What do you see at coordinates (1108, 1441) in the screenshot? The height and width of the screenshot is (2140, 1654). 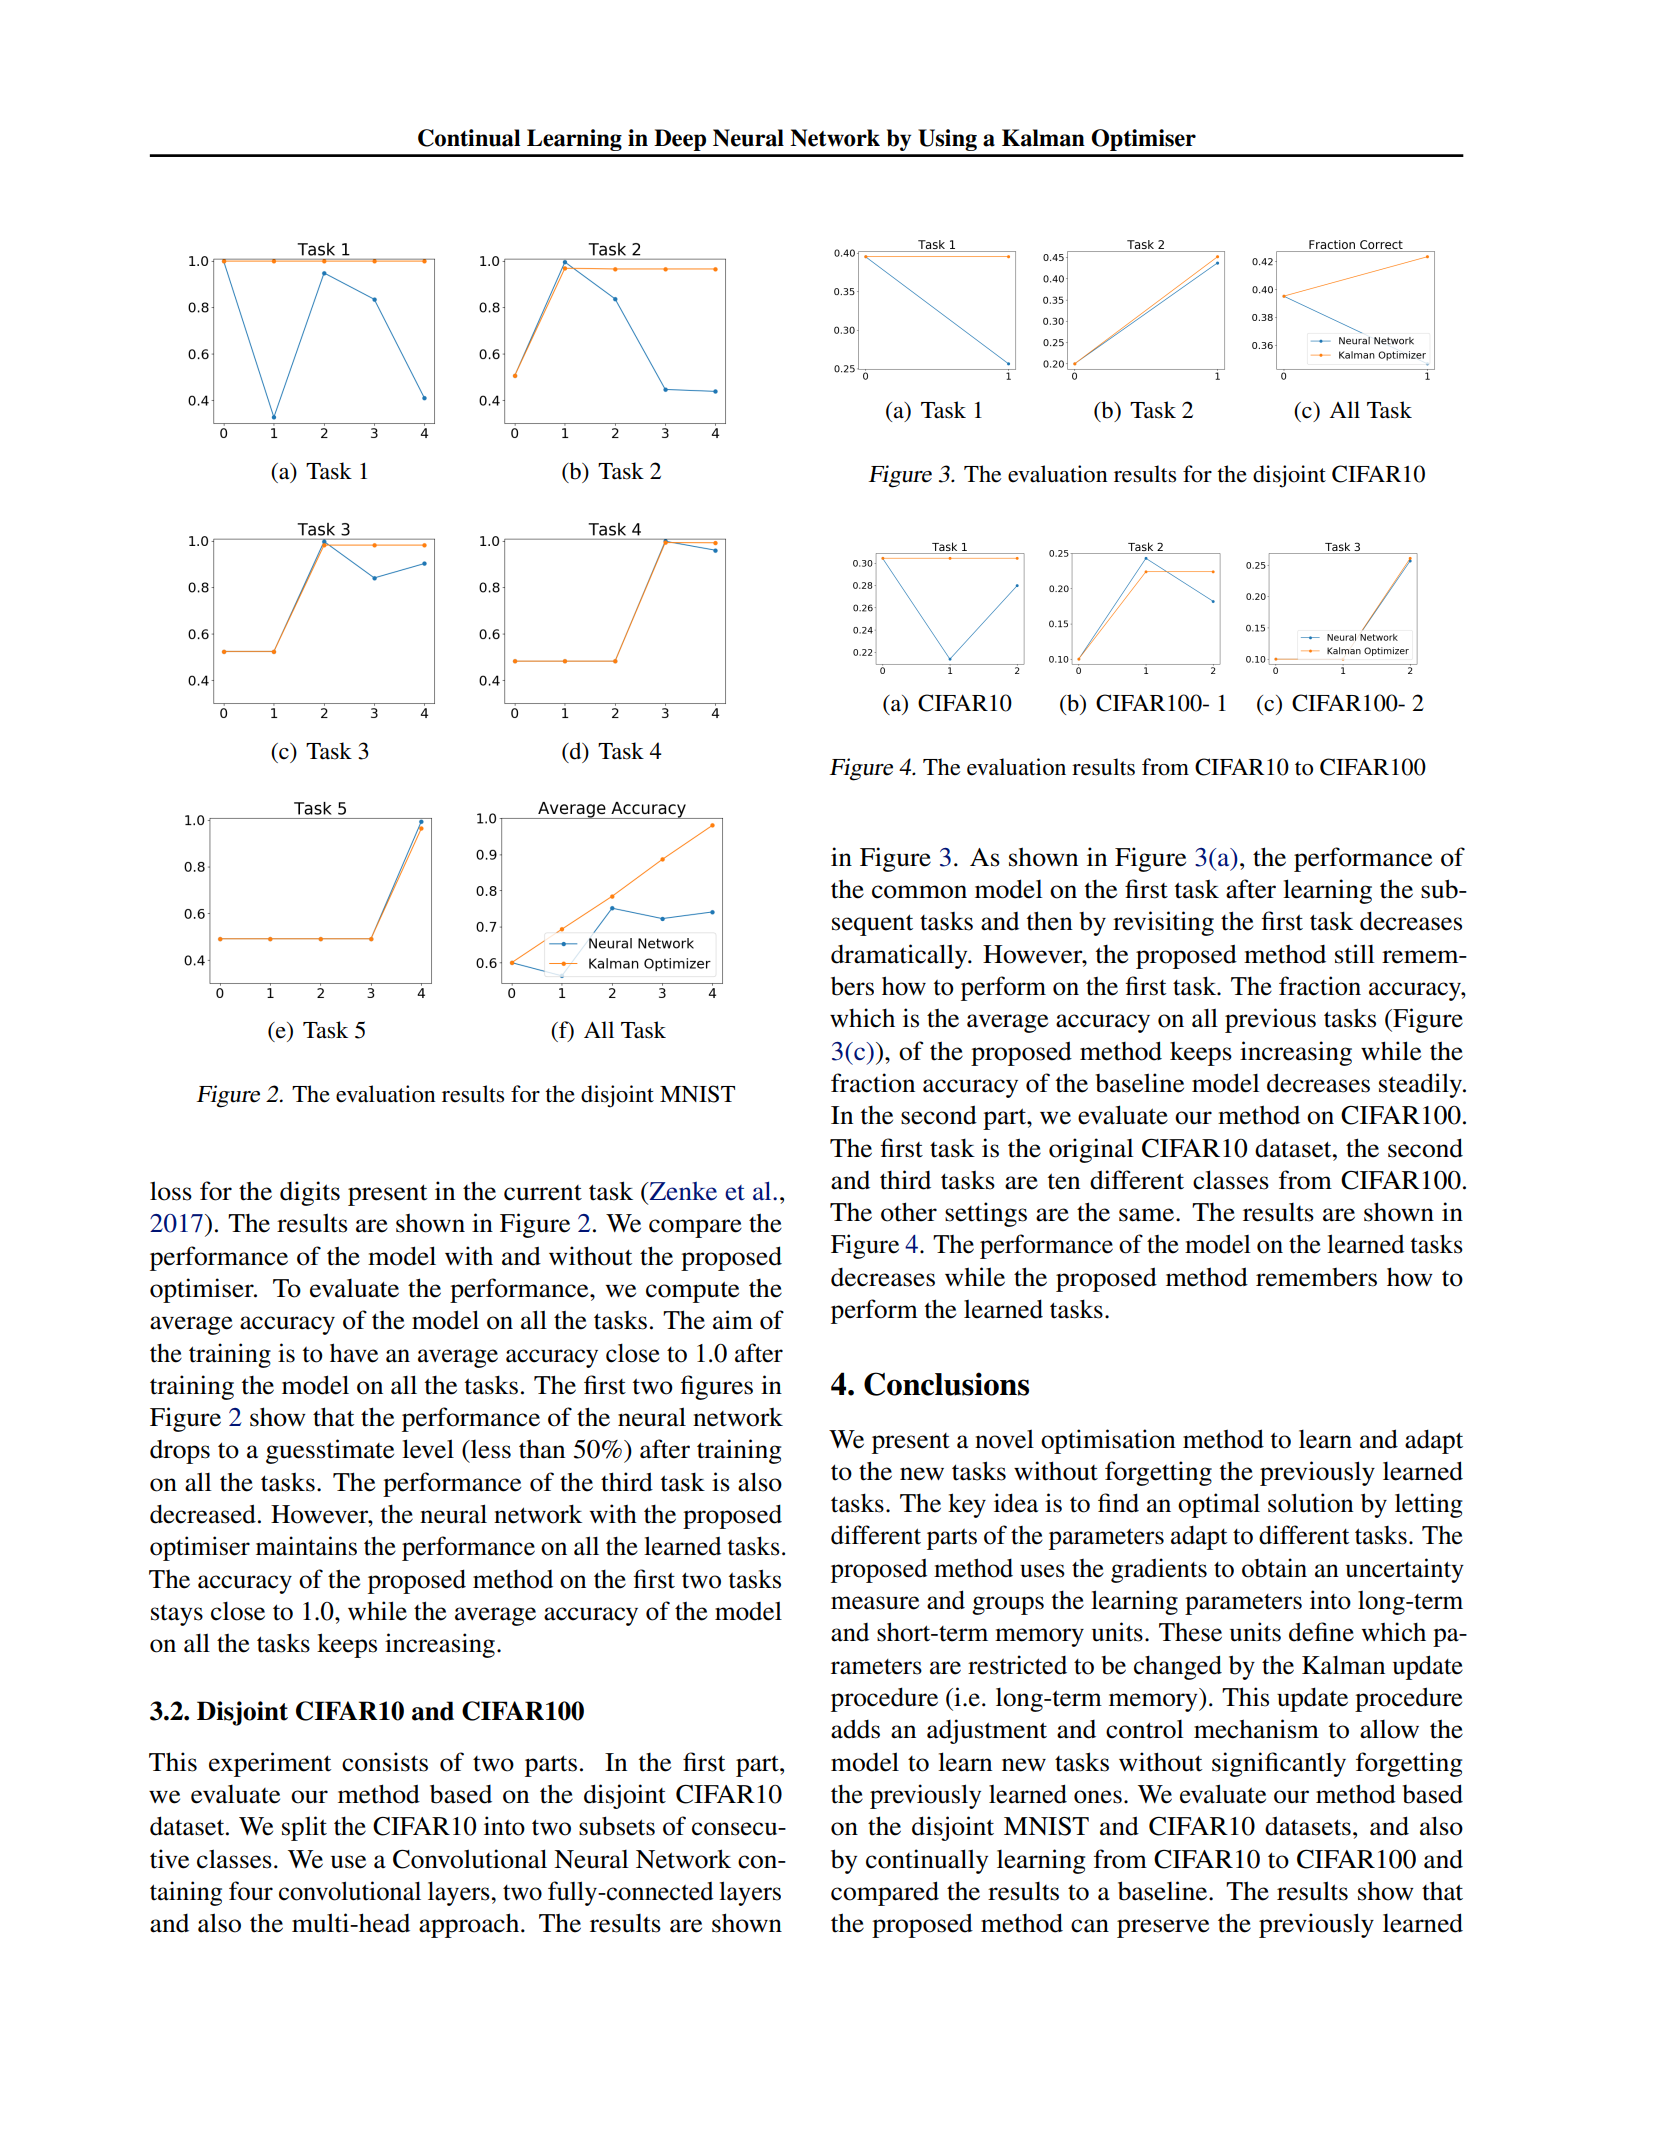 I see `optimisation` at bounding box center [1108, 1441].
